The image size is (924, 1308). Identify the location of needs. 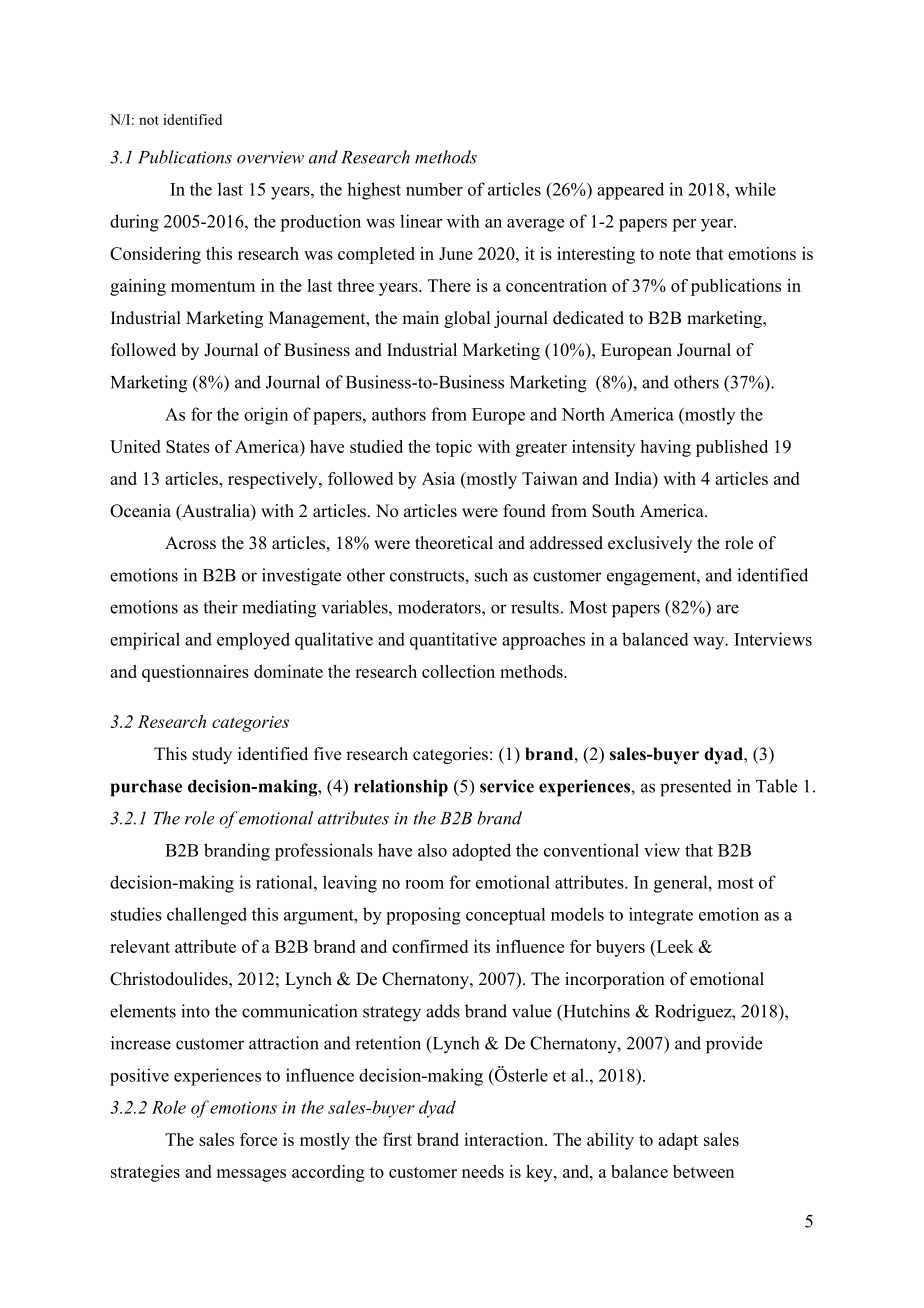
(483, 1171).
